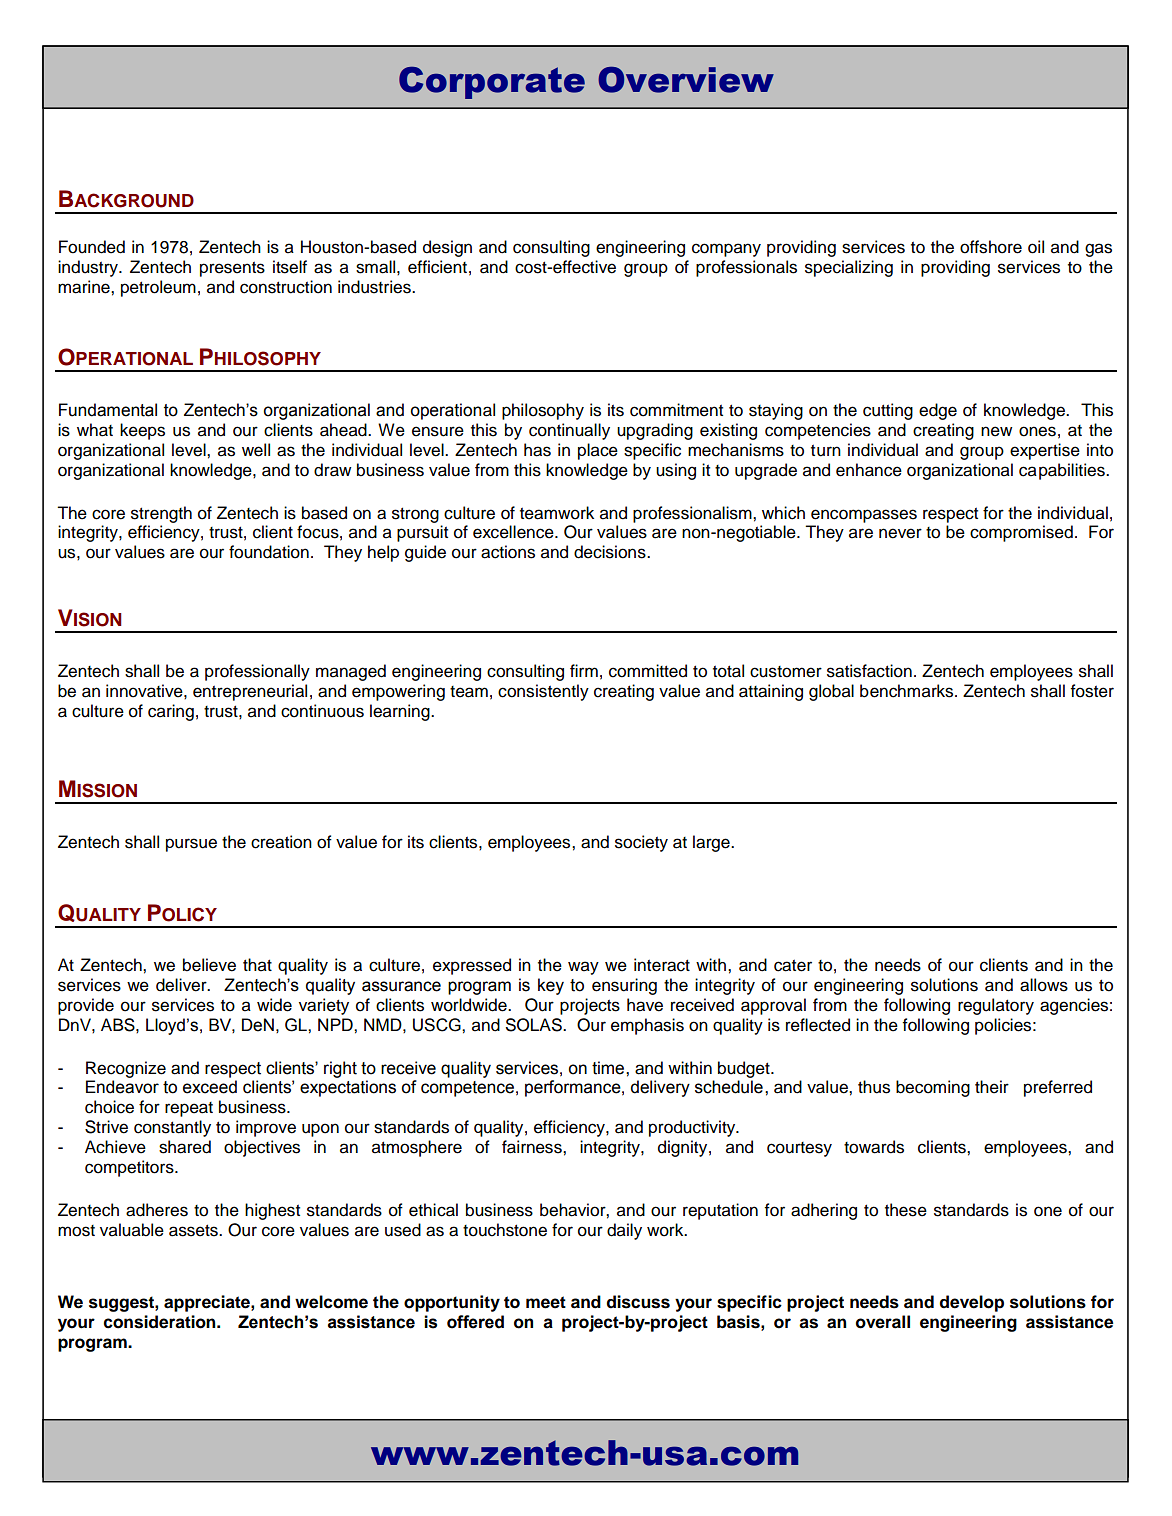 This image has width=1172, height=1516. What do you see at coordinates (991, 247) in the image?
I see `offshore` at bounding box center [991, 247].
